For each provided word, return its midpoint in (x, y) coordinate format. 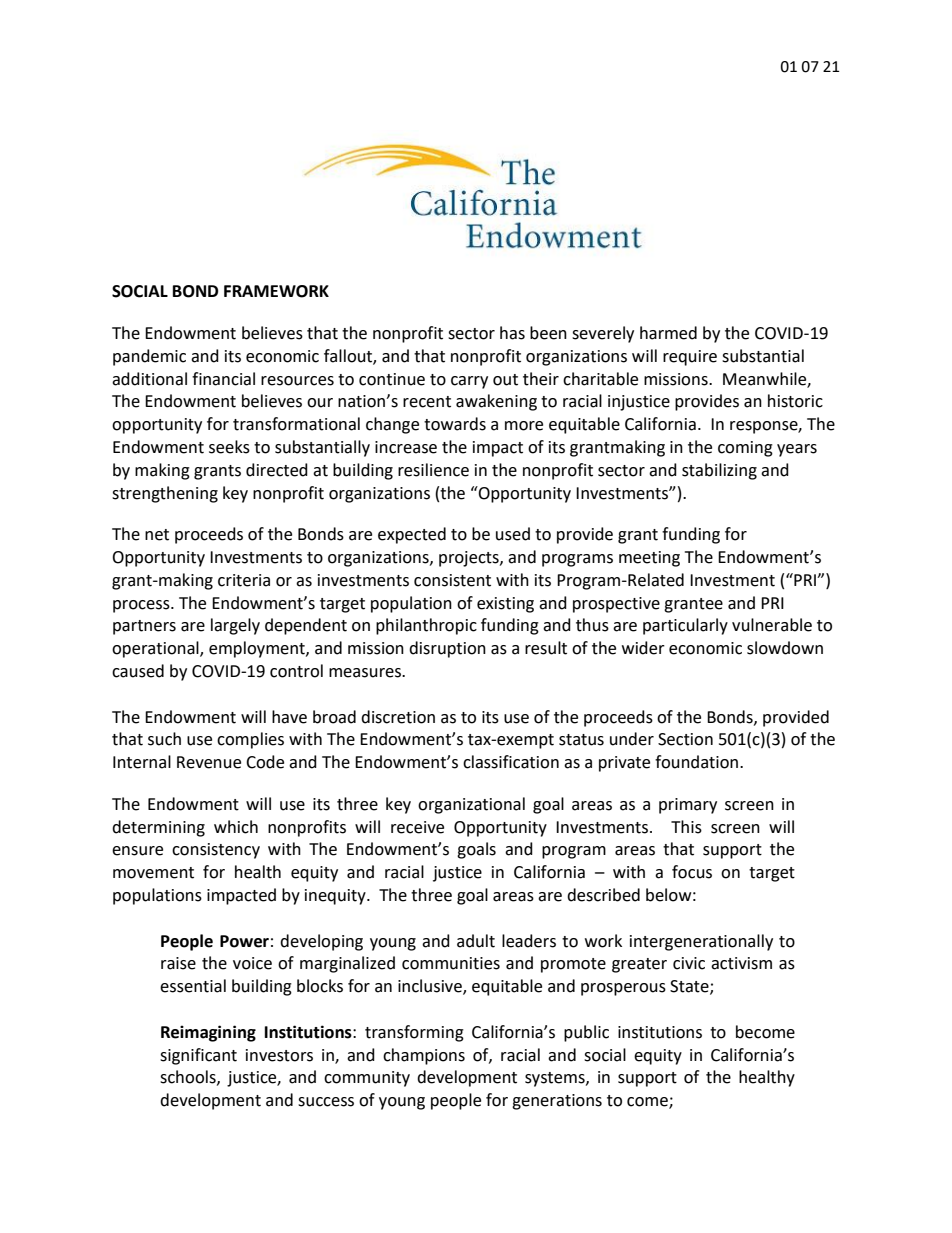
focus (692, 872)
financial (223, 379)
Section (685, 739)
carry (469, 382)
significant (198, 1056)
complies (250, 740)
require (690, 358)
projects (470, 559)
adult (476, 941)
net (157, 535)
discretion (398, 717)
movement (153, 873)
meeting (649, 559)
